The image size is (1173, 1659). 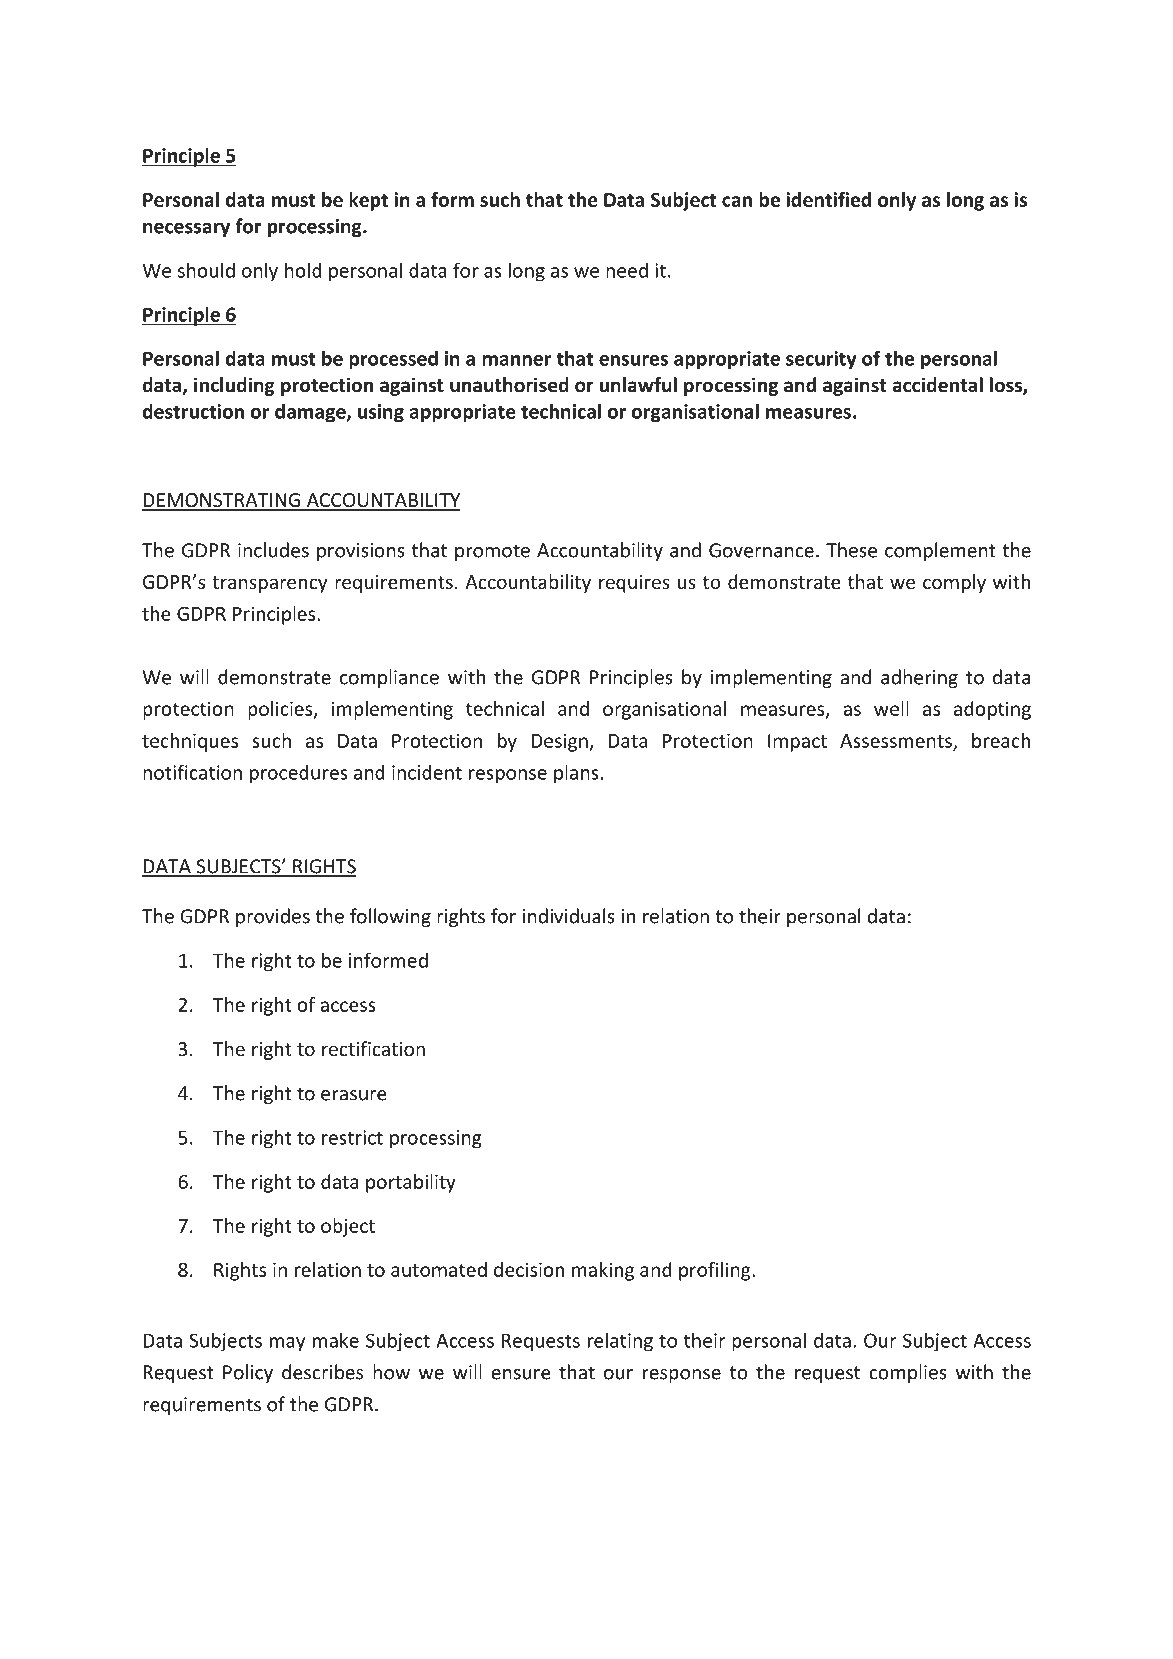 What do you see at coordinates (303, 270) in the page?
I see `hold` at bounding box center [303, 270].
